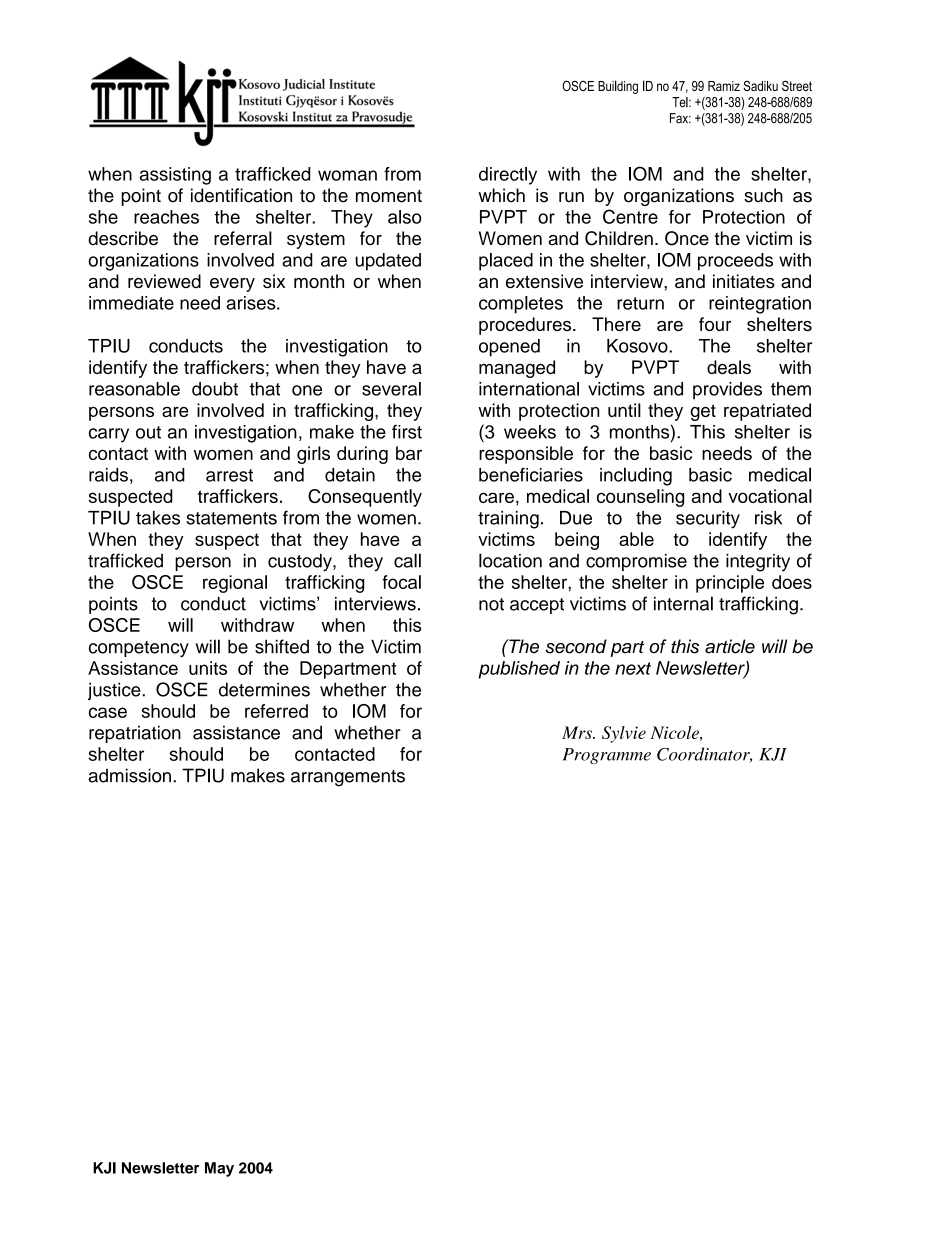 Image resolution: width=952 pixels, height=1233 pixels. I want to click on assisting, so click(175, 176).
